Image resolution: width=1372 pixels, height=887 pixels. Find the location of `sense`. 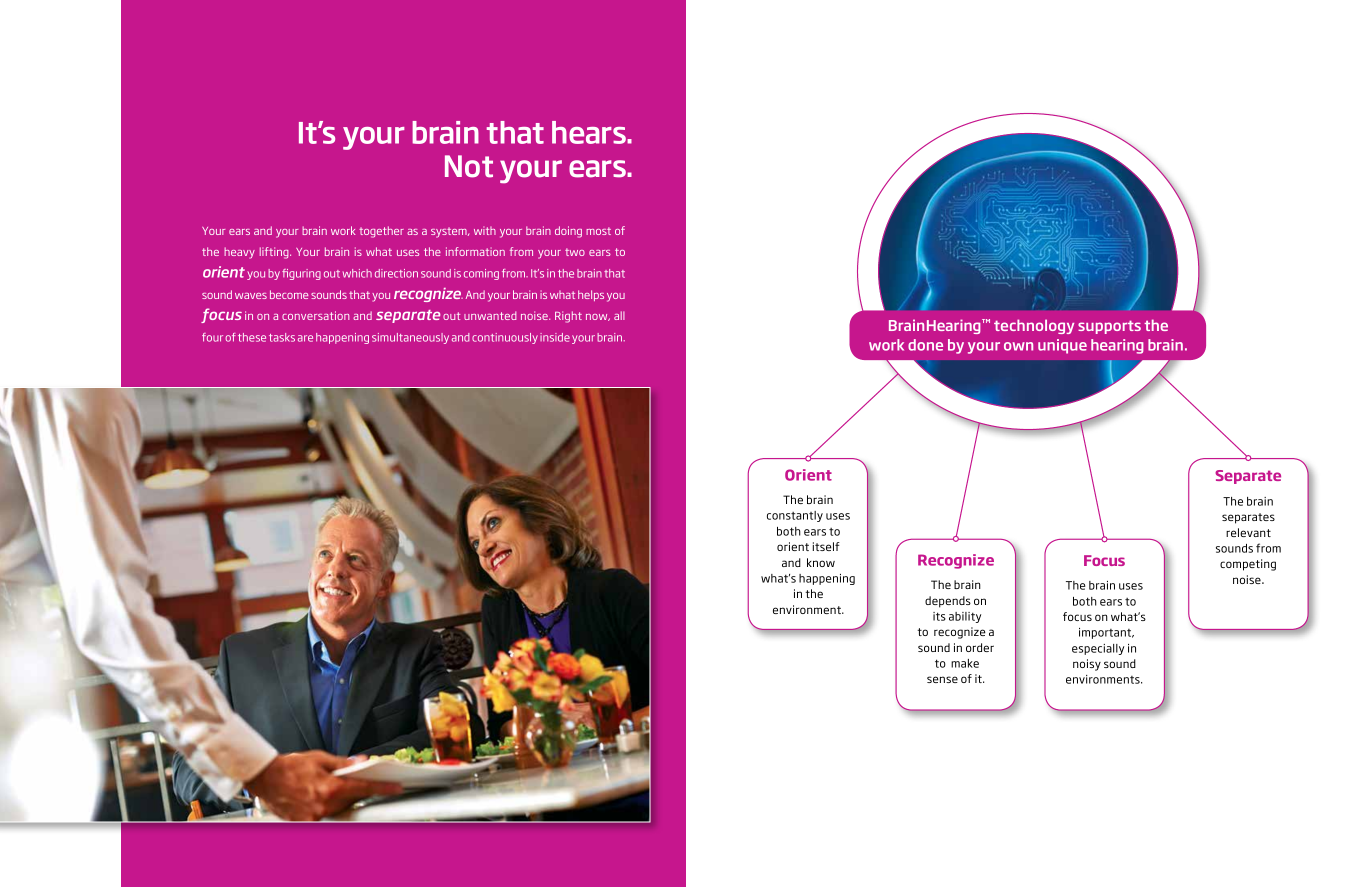

sense is located at coordinates (942, 679).
